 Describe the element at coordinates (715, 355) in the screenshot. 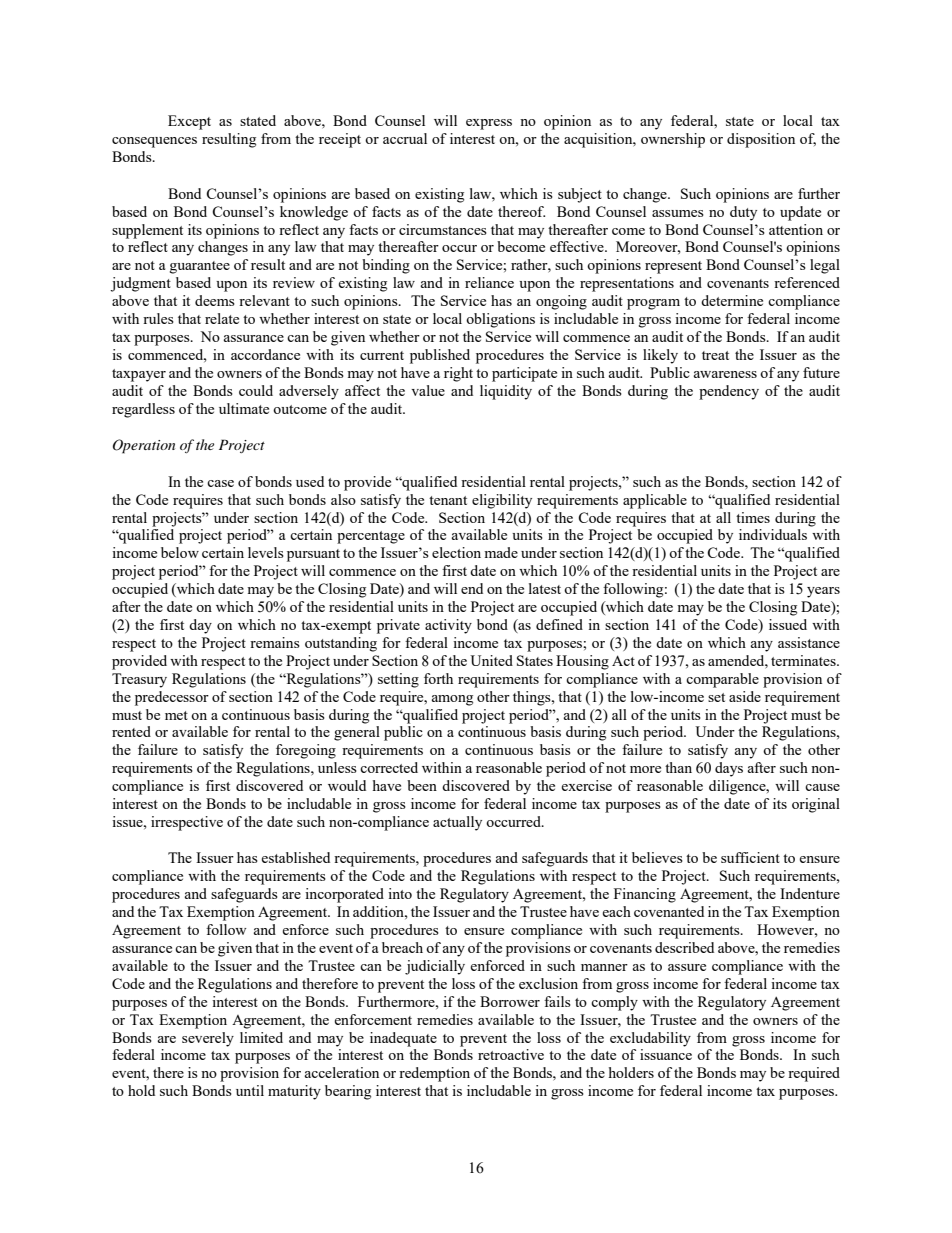

I see `treat` at that location.
